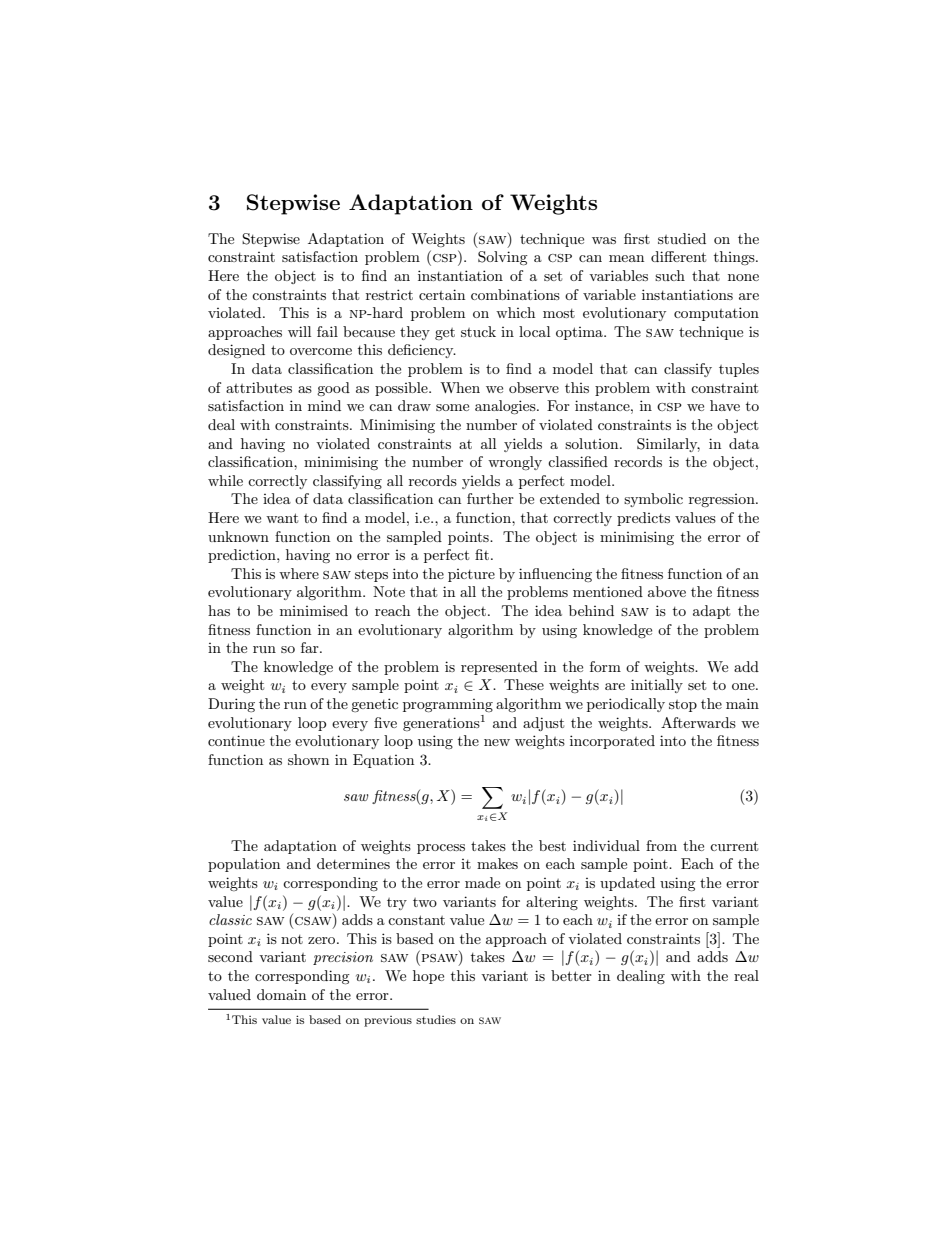 The width and height of the document is (952, 1233). Describe the element at coordinates (299, 331) in the document. I see `will` at that location.
